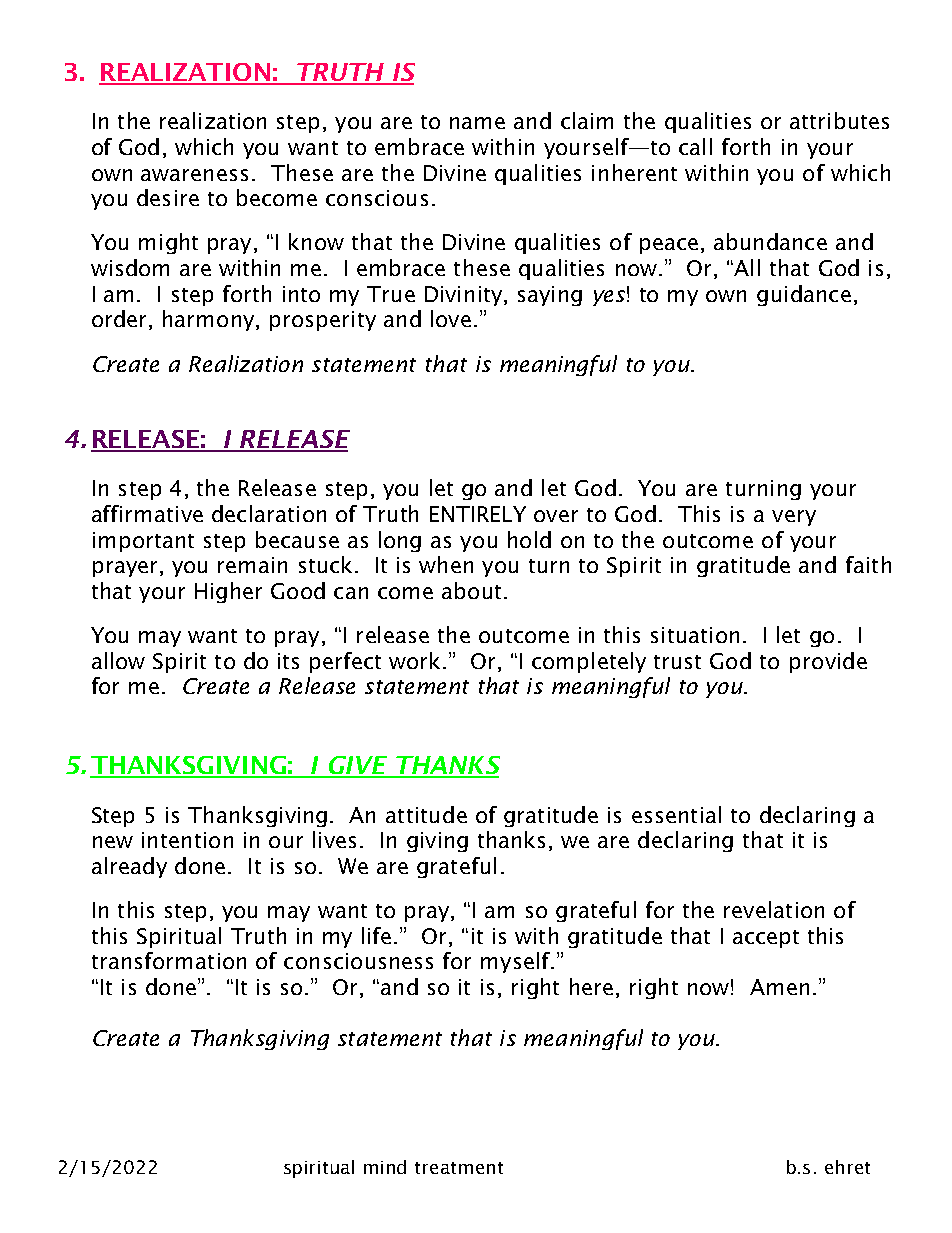 The width and height of the page is (952, 1233). Describe the element at coordinates (228, 592) in the page. I see `Higher` at that location.
